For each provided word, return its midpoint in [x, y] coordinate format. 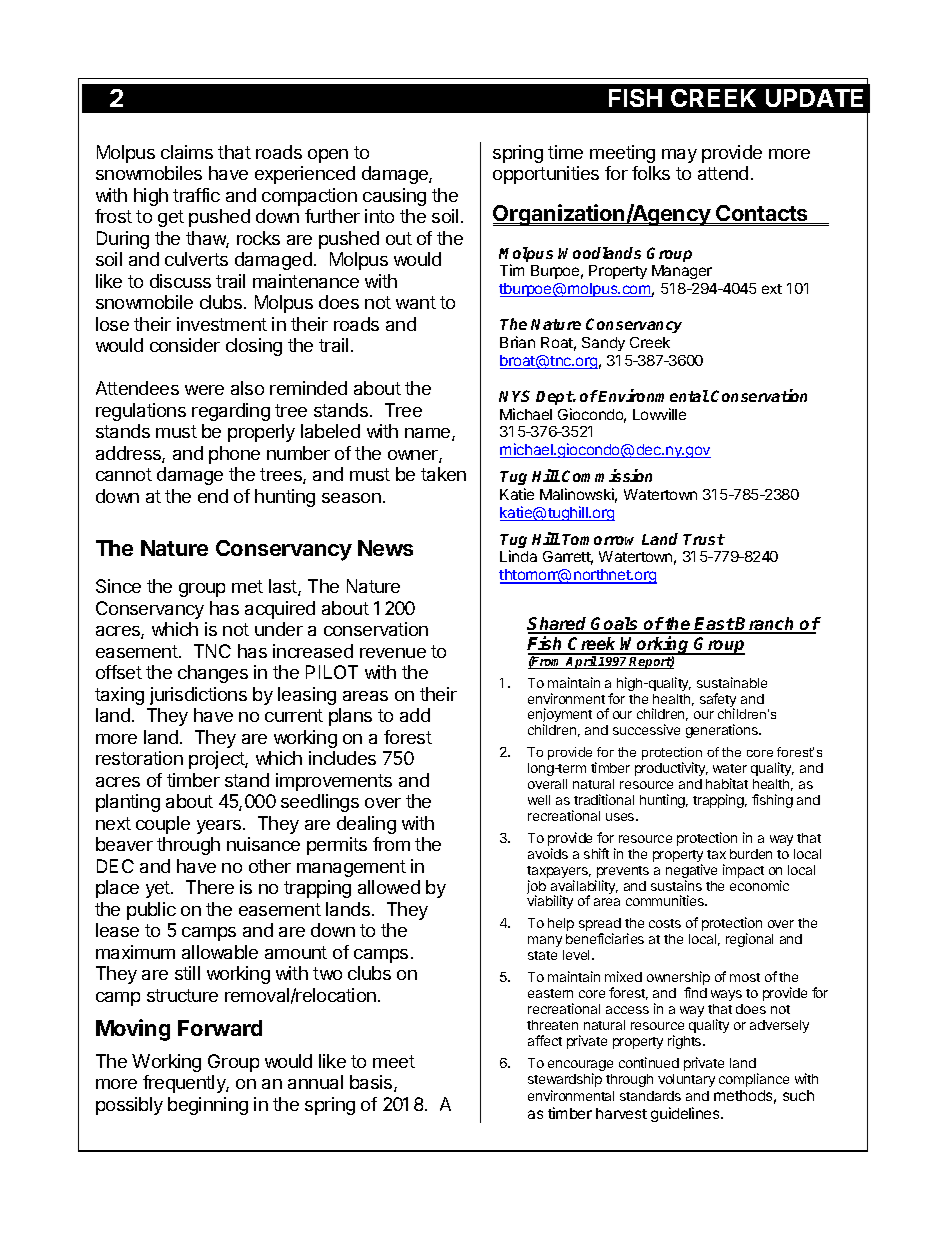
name [429, 434]
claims [187, 152]
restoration [139, 758]
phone [234, 455]
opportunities [546, 175]
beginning [208, 1106]
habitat [727, 783]
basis [372, 1083]
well [539, 800]
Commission [607, 475]
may [679, 156]
